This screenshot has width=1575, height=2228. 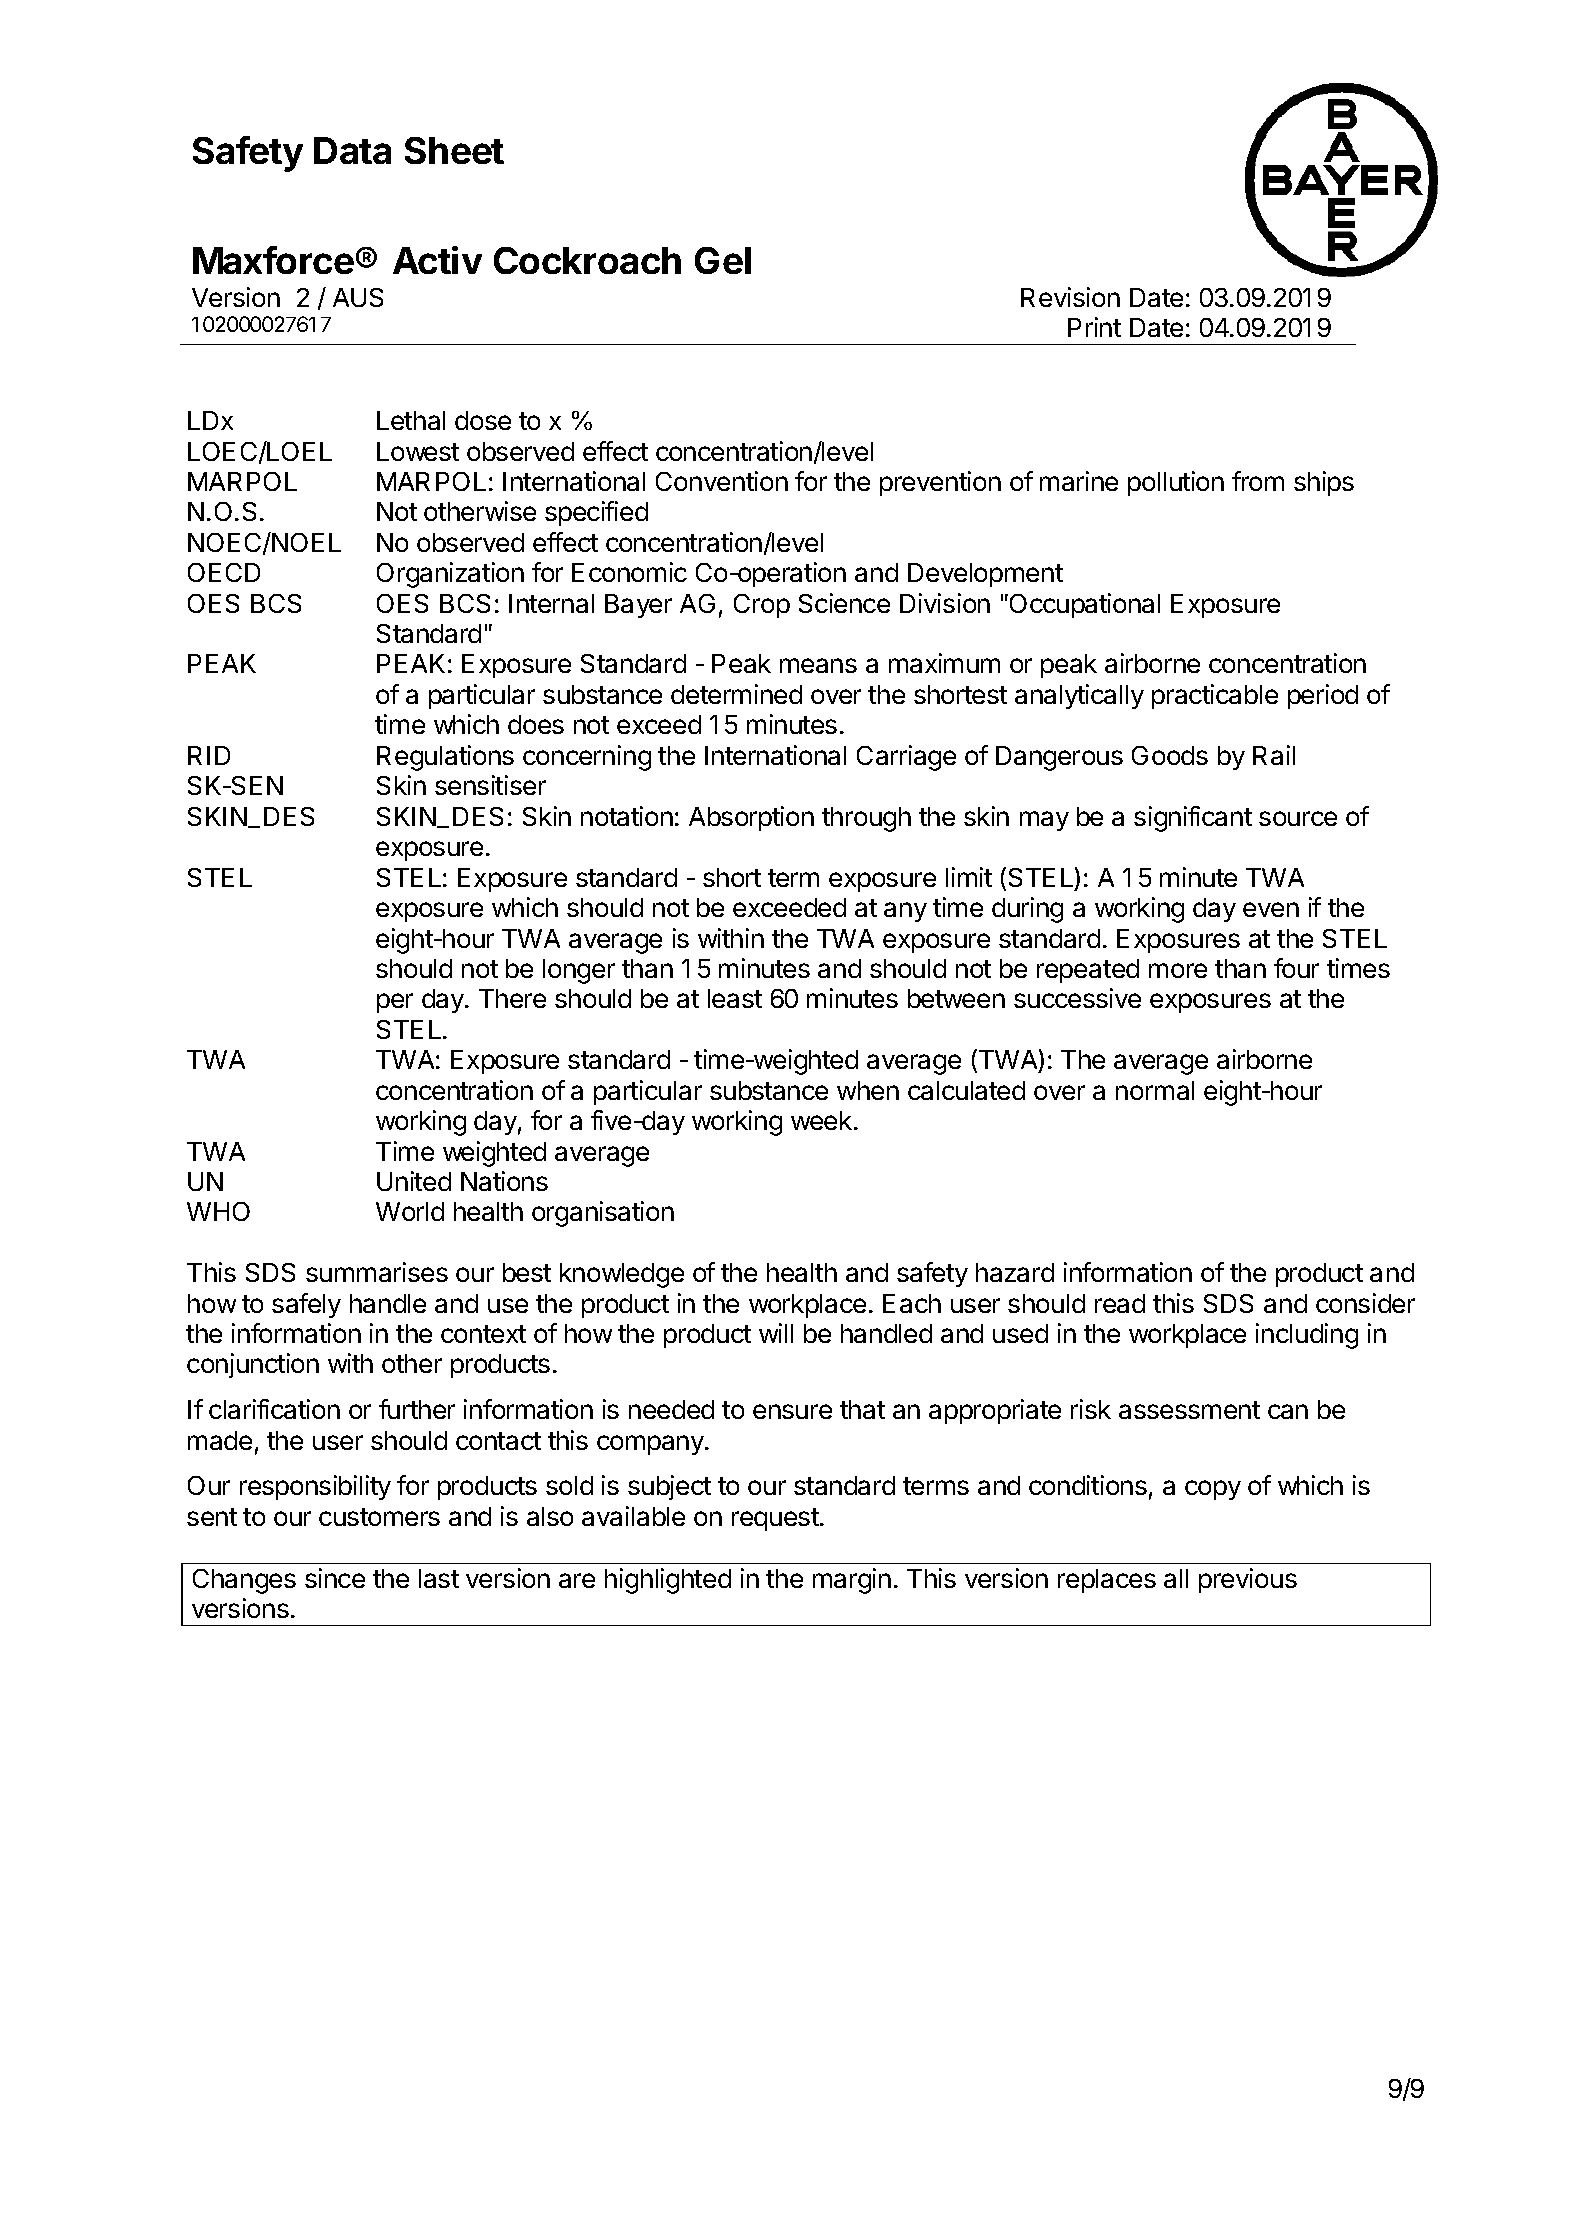 I want to click on practicable, so click(x=1215, y=696).
